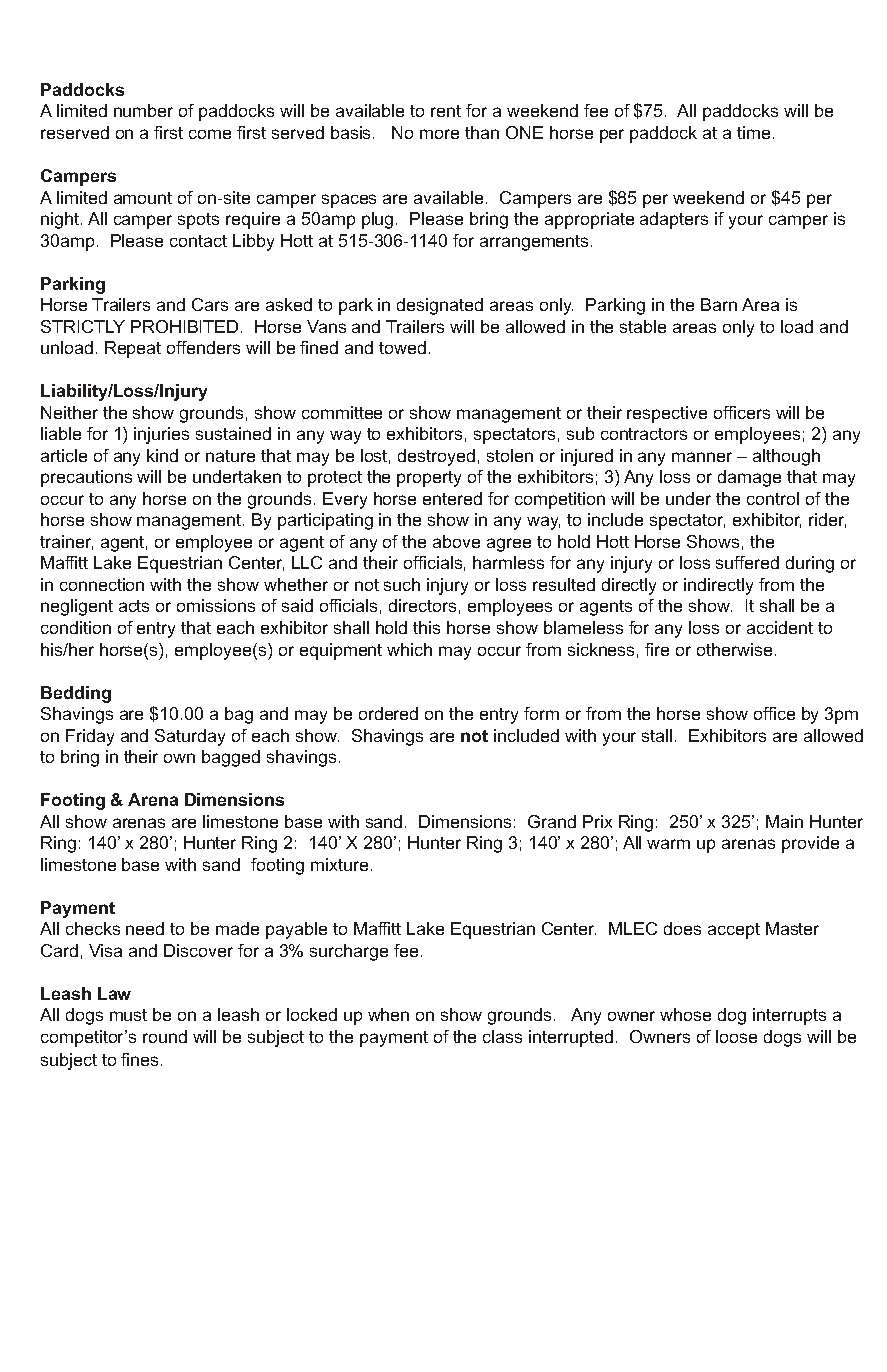  I want to click on Saturday, so click(190, 737).
